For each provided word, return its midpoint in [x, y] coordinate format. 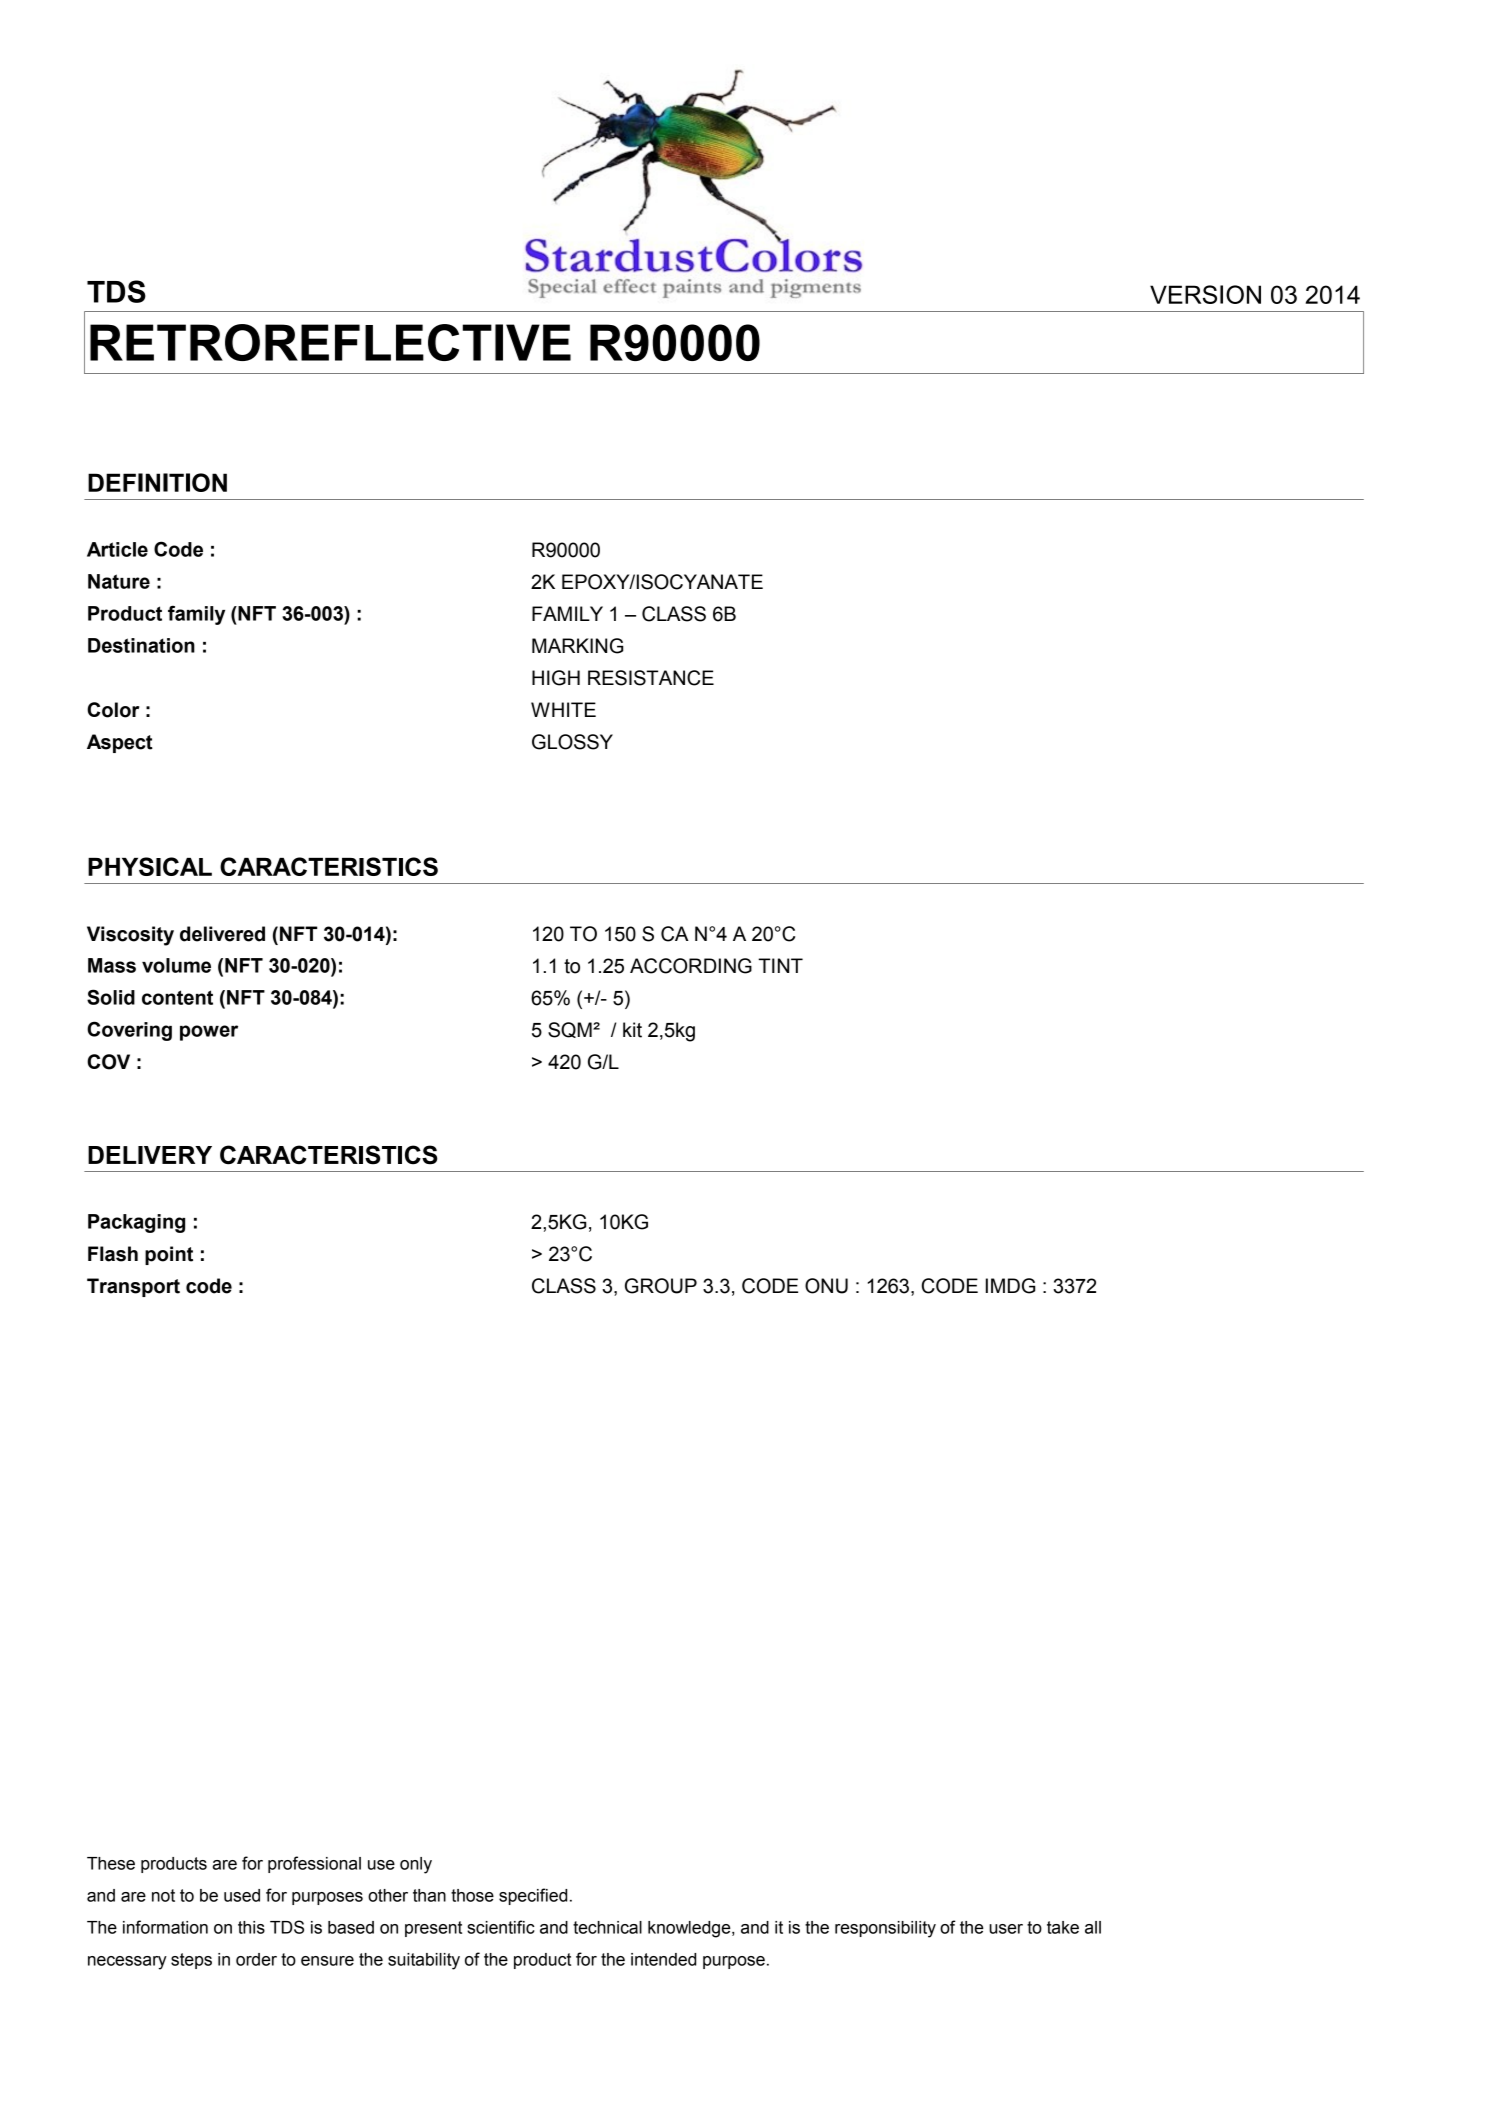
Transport [133, 1287]
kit [632, 1030]
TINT [780, 965]
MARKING [577, 646]
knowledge [690, 1929]
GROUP [661, 1286]
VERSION [1205, 294]
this [251, 1927]
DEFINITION [157, 482]
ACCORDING [691, 966]
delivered [222, 934]
